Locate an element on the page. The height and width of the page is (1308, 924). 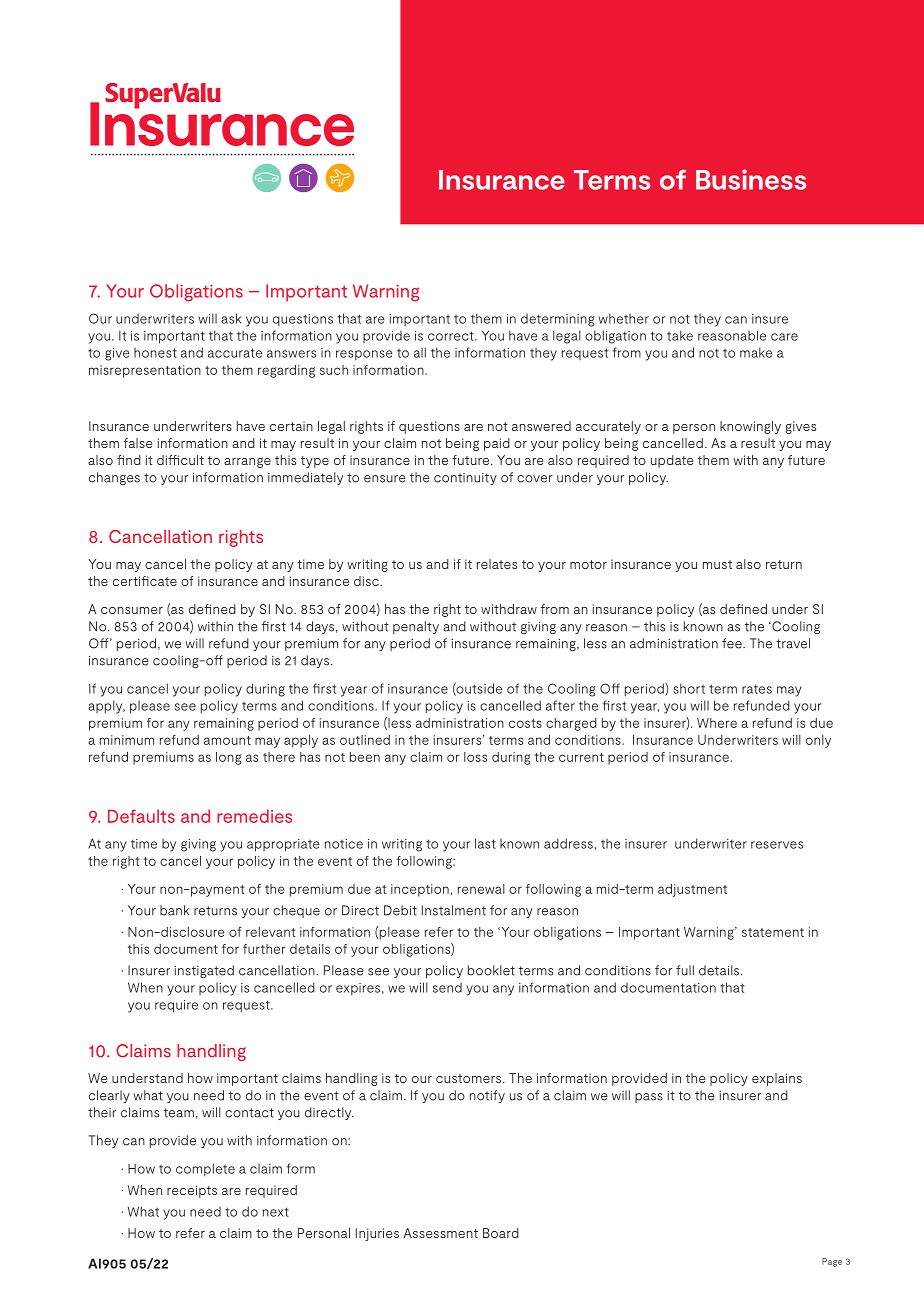
relates is located at coordinates (497, 564).
